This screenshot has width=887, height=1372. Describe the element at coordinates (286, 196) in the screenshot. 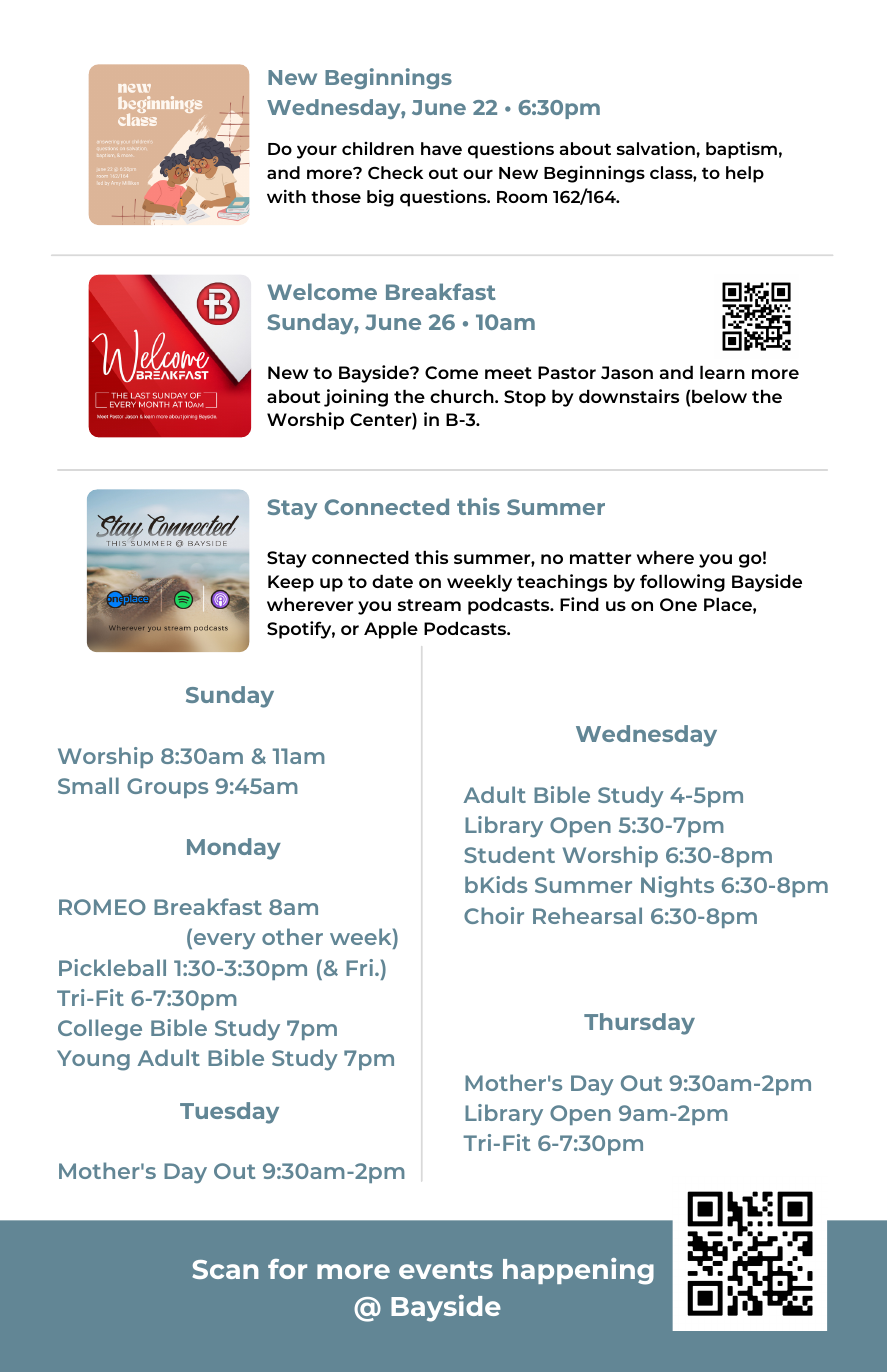

I see `with` at that location.
